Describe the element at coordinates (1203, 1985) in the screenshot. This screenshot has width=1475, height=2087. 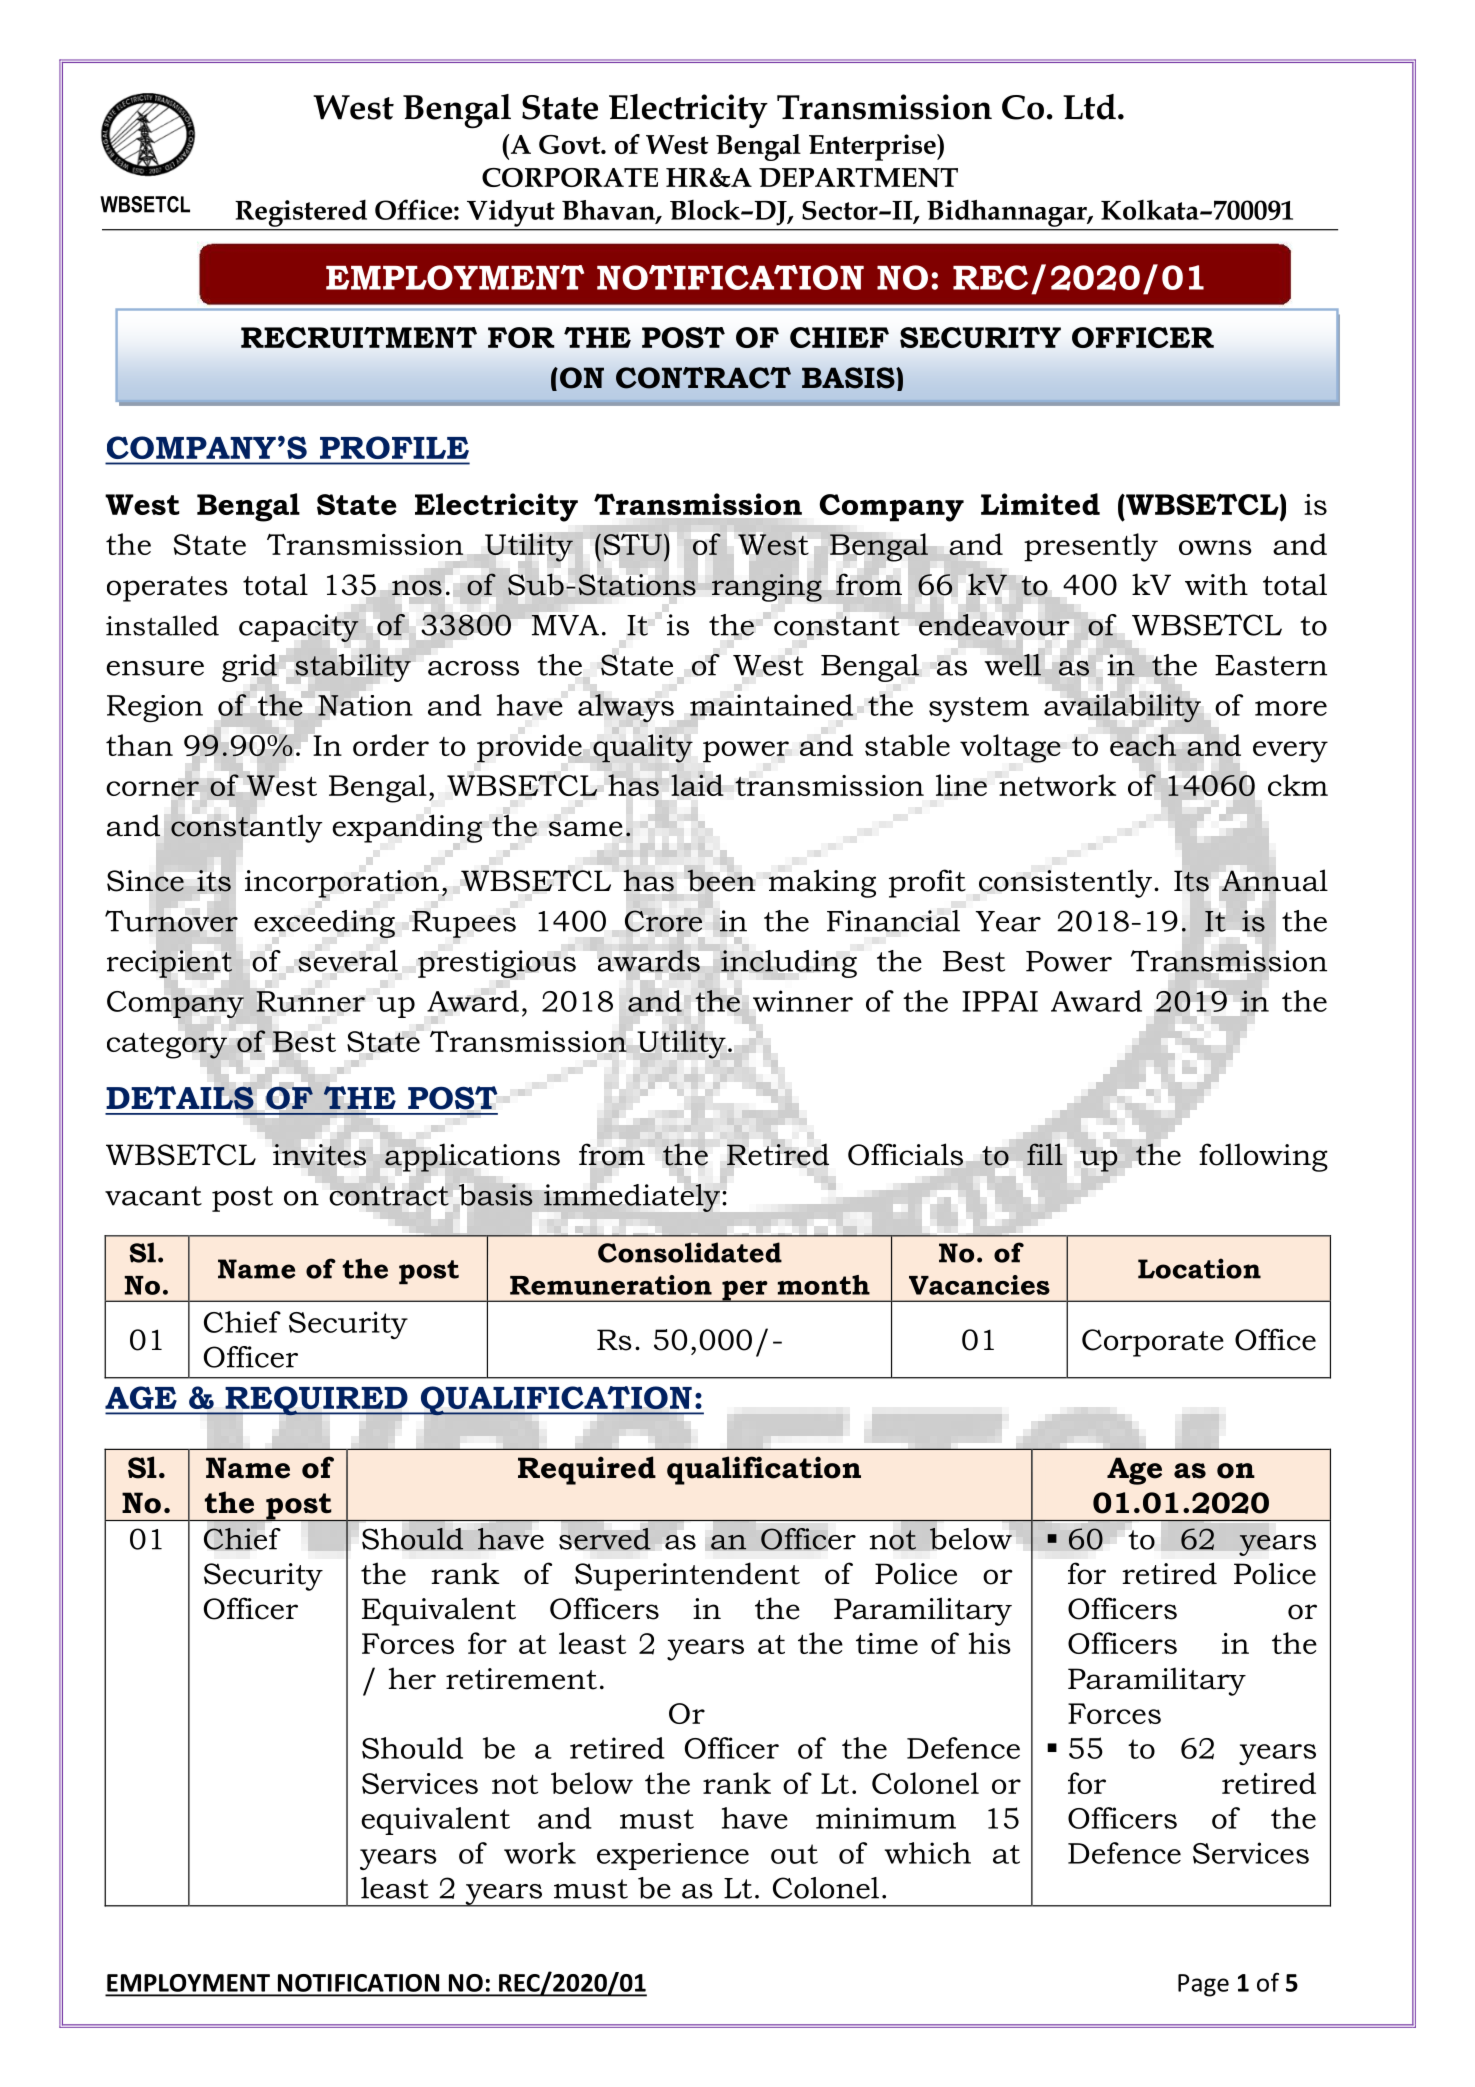
I see `Page` at that location.
